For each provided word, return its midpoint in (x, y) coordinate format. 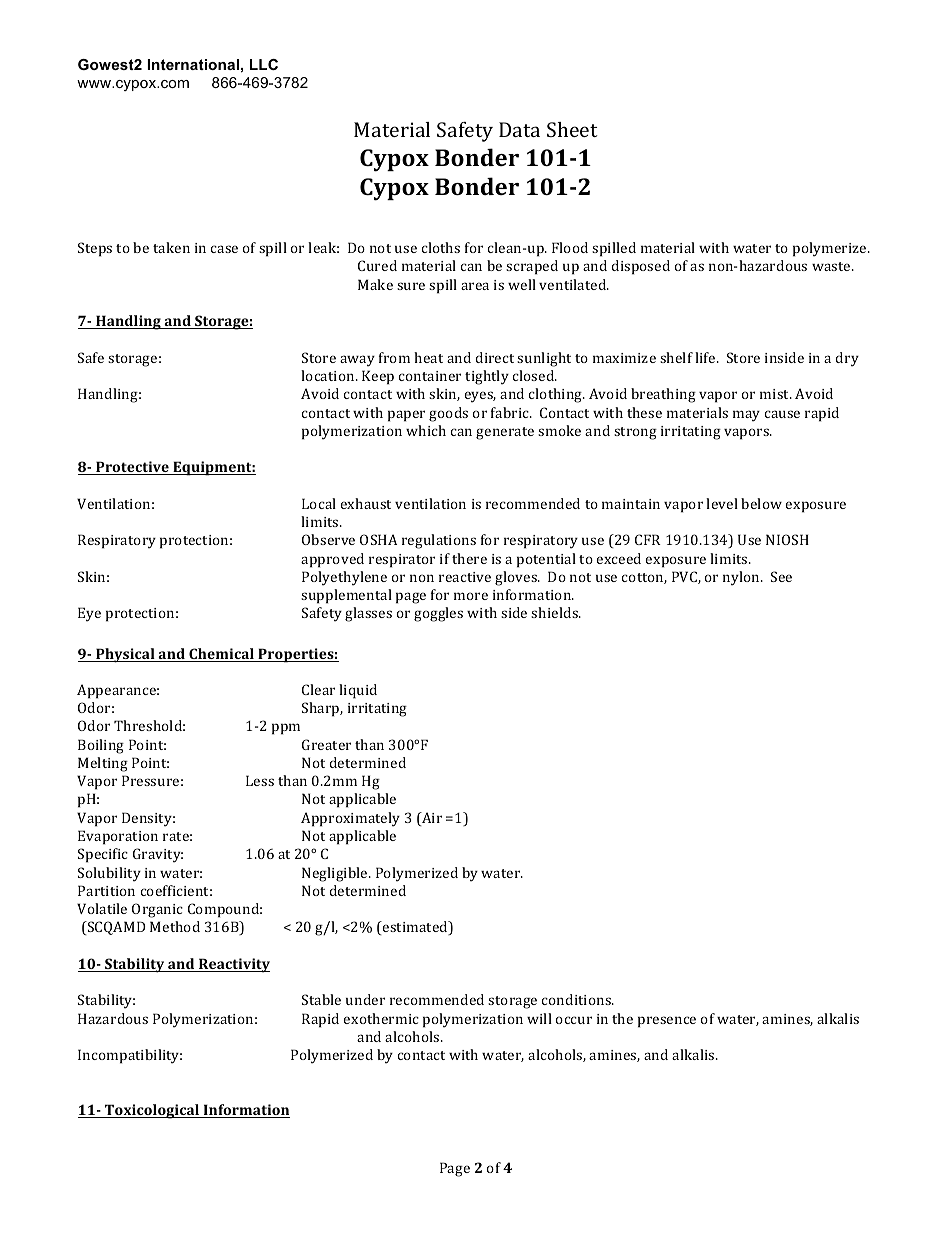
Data (519, 129)
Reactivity (233, 965)
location (329, 375)
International (193, 64)
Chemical (221, 655)
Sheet (572, 129)
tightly (487, 377)
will (539, 1018)
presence (667, 1022)
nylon (742, 578)
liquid (358, 691)
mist (775, 394)
